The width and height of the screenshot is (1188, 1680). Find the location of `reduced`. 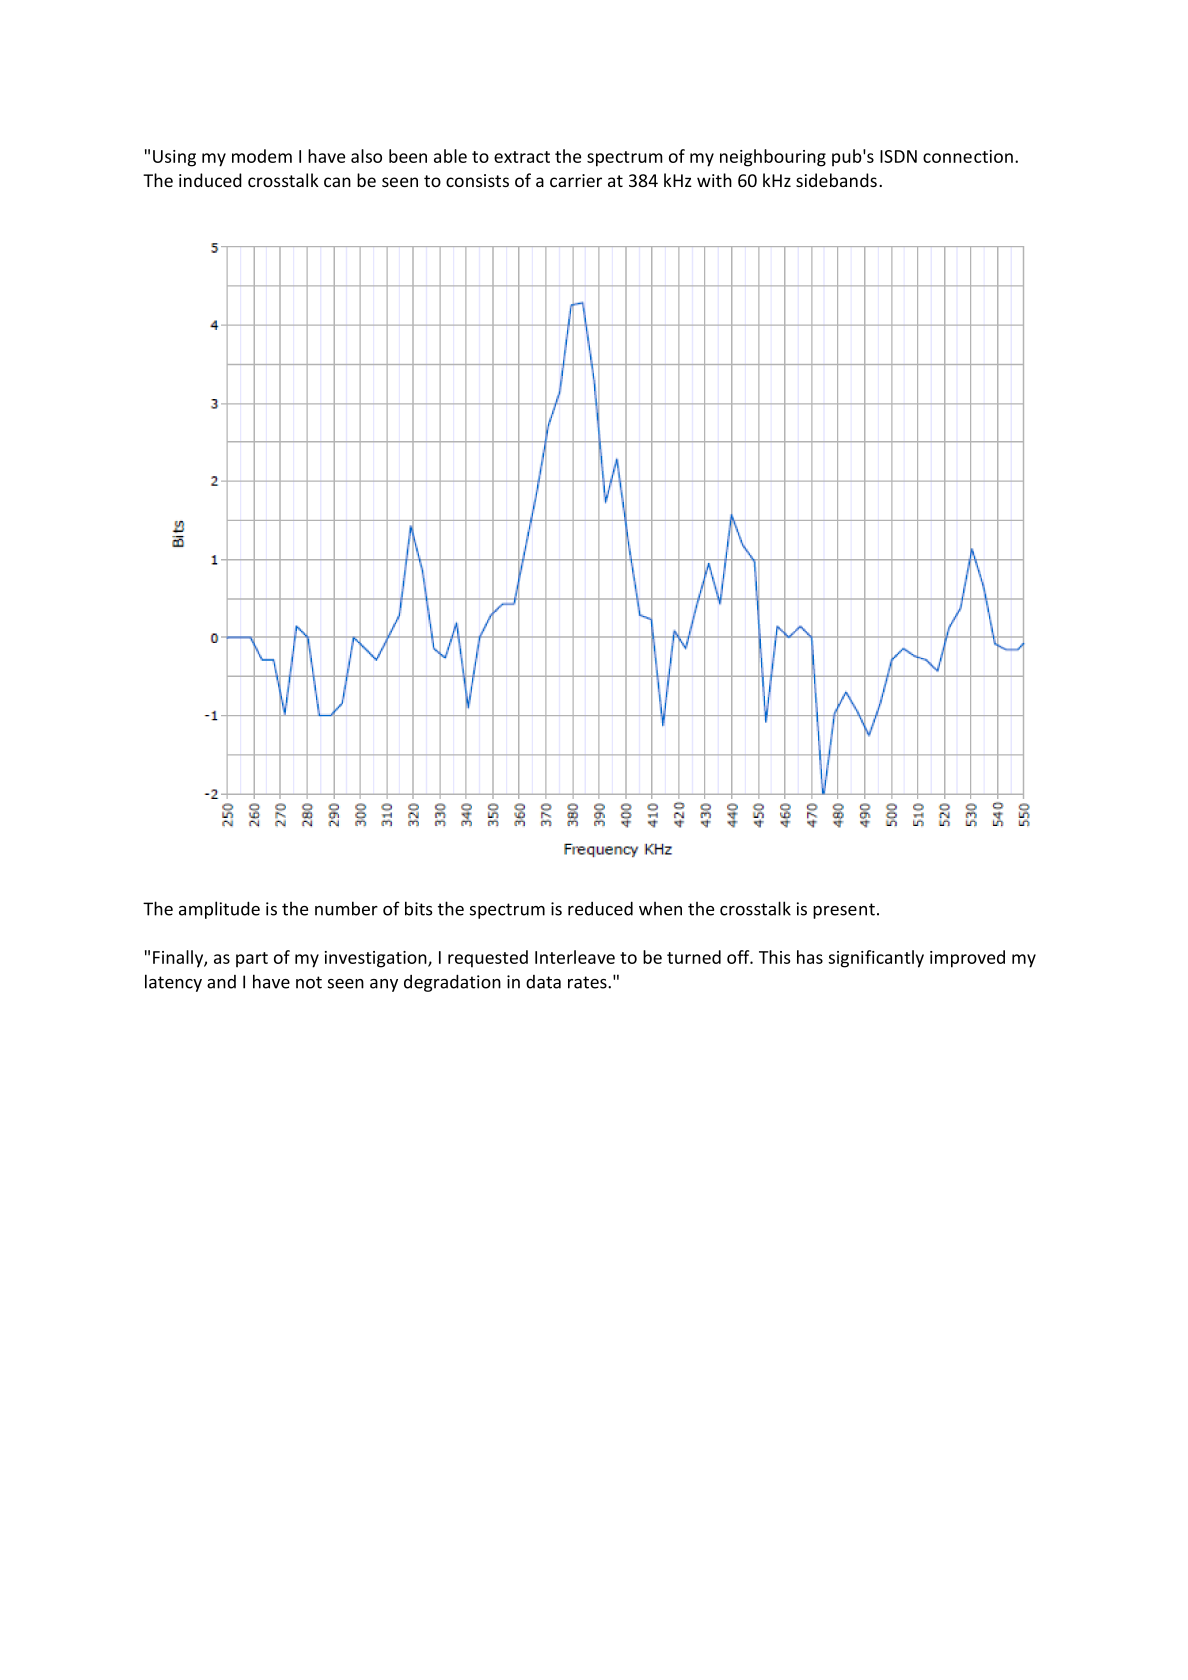

reduced is located at coordinates (600, 908).
